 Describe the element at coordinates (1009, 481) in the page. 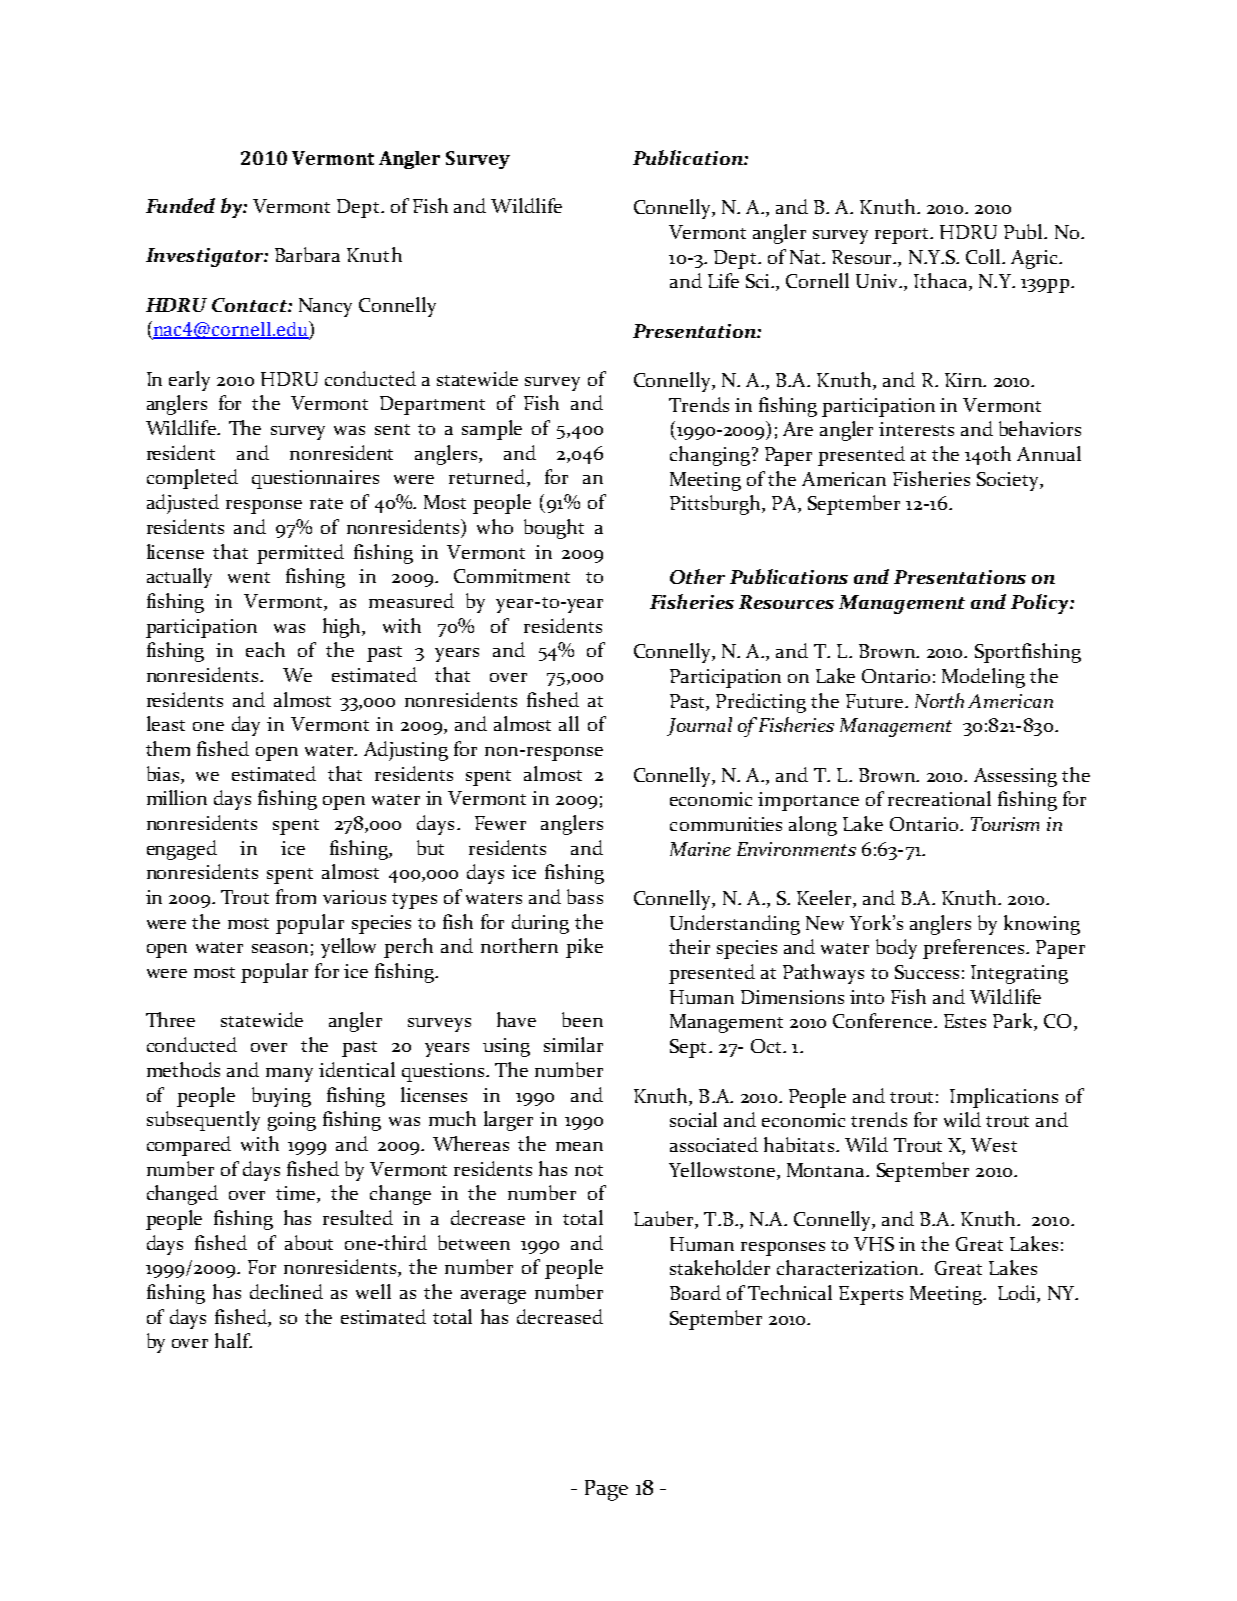

I see `Society` at that location.
